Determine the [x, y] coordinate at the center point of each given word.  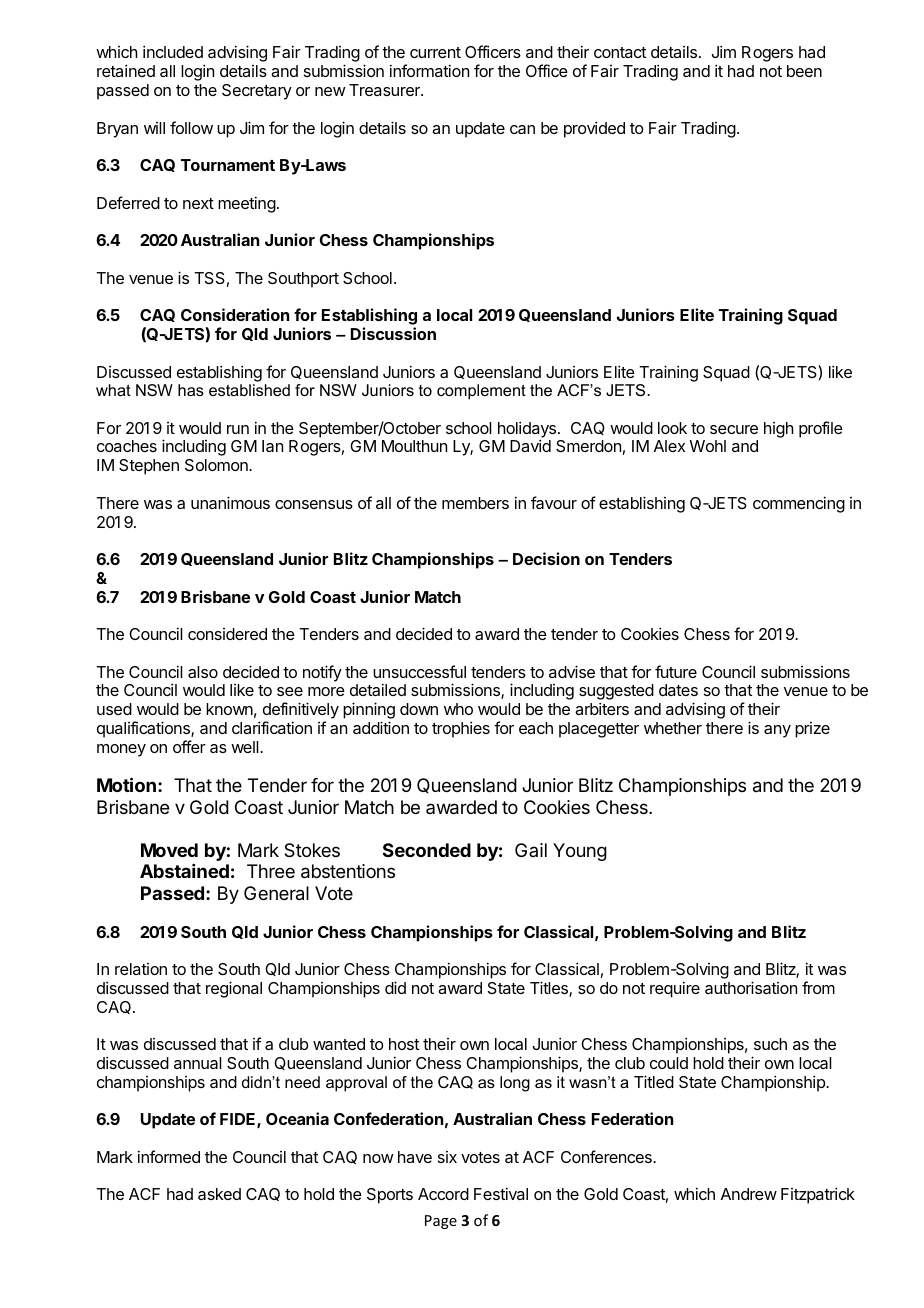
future [676, 671]
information [429, 70]
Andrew [749, 1194]
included [173, 51]
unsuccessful [419, 671]
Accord [443, 1194]
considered [227, 634]
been [804, 71]
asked [219, 1194]
